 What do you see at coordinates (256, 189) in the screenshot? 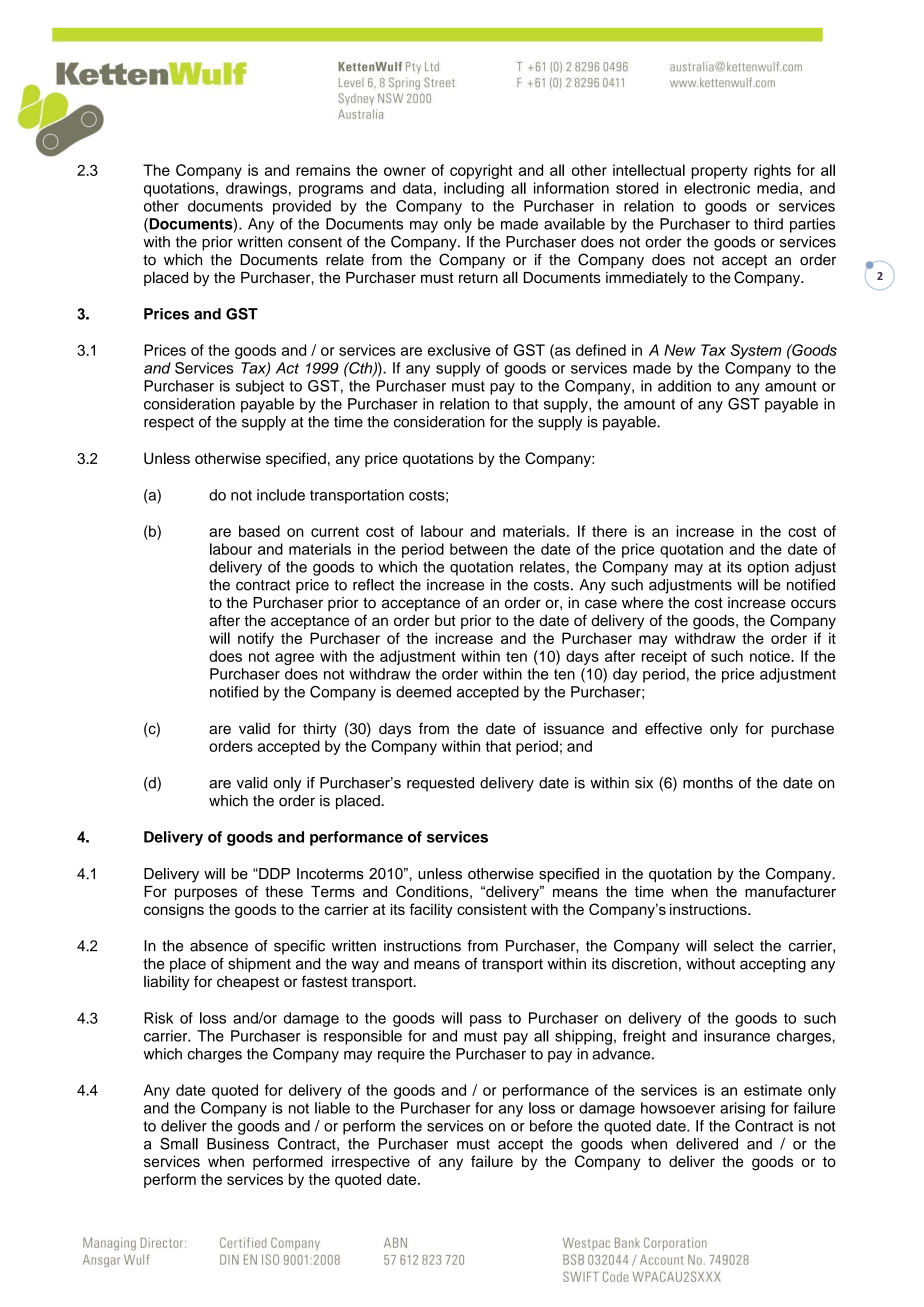
I see `drawings` at bounding box center [256, 189].
